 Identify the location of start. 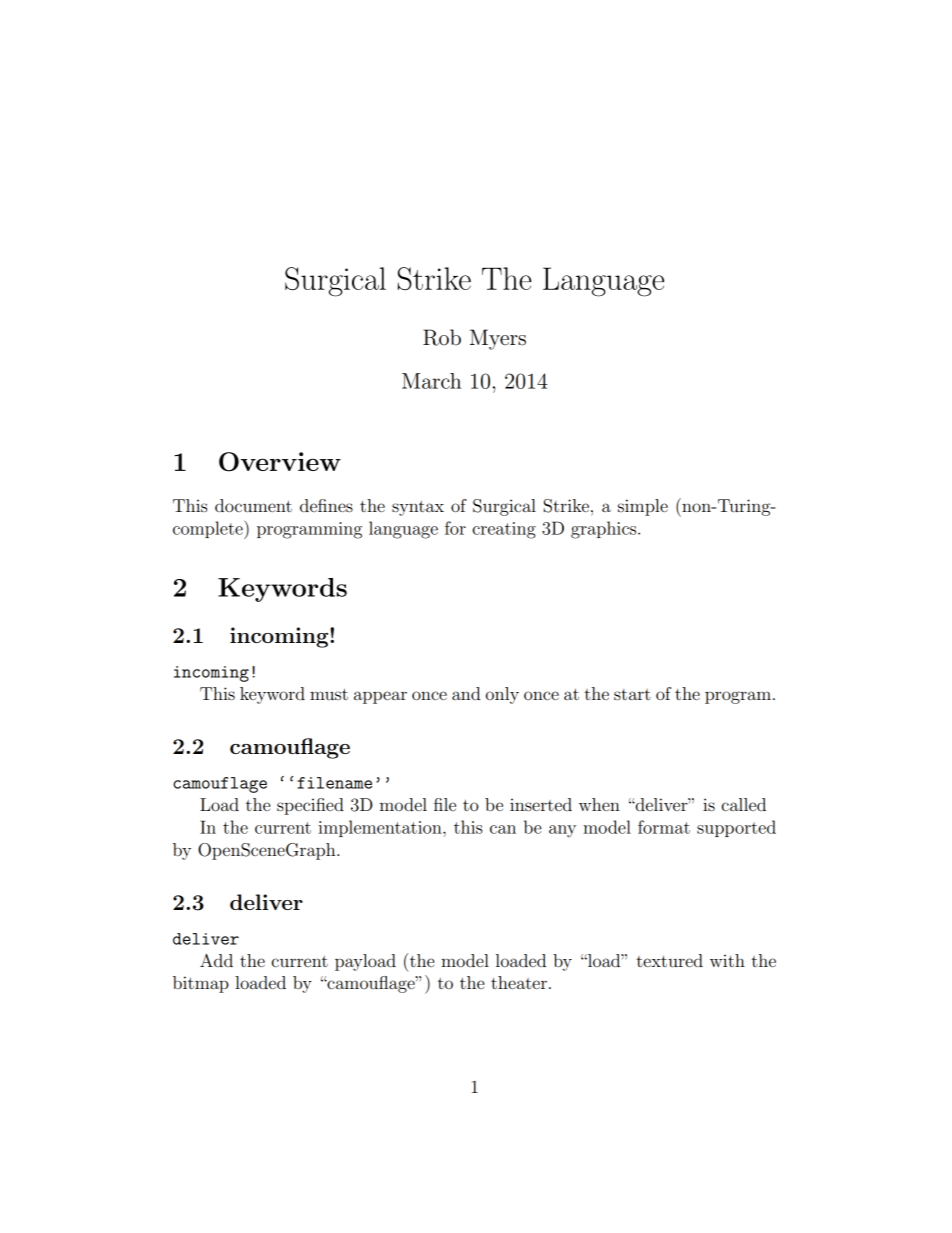
(632, 694).
